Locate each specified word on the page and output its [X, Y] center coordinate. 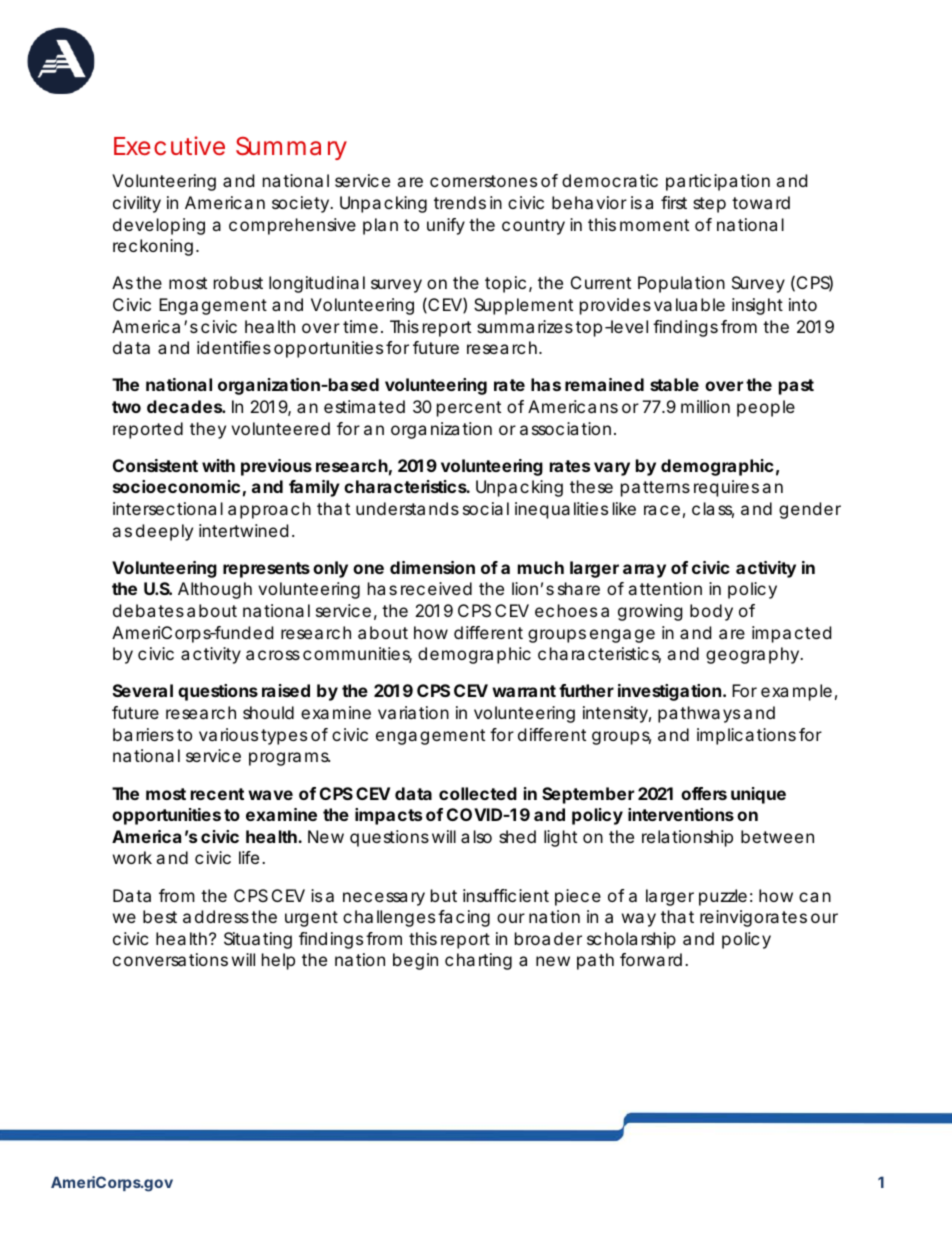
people [766, 408]
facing [464, 918]
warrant [526, 691]
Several [143, 690]
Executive [169, 145]
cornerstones [483, 181]
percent [469, 409]
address [217, 916]
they [208, 430]
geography [754, 655]
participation [718, 182]
